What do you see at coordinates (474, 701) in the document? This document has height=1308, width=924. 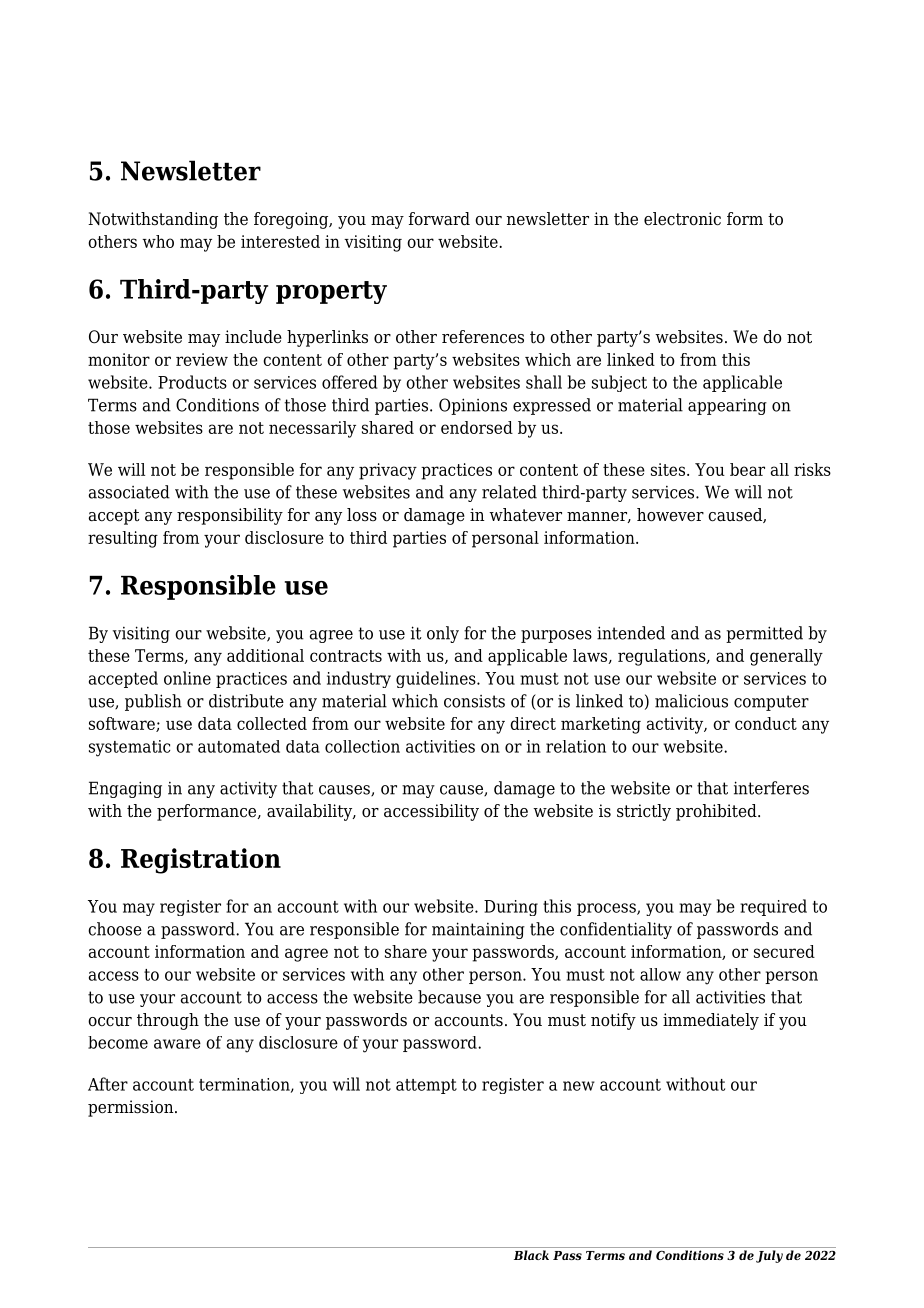 I see `consists` at bounding box center [474, 701].
